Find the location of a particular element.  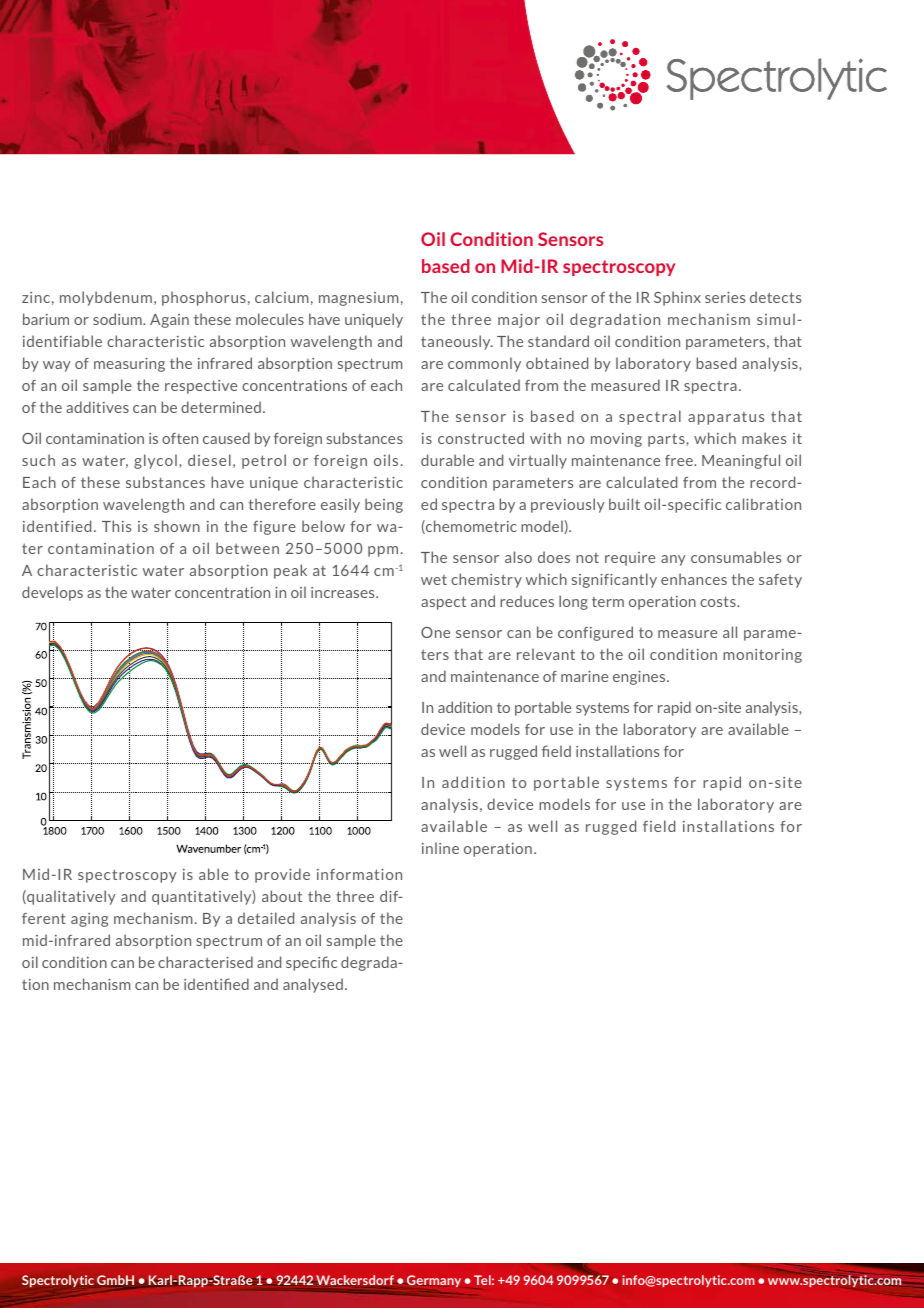

characterised is located at coordinates (205, 962).
